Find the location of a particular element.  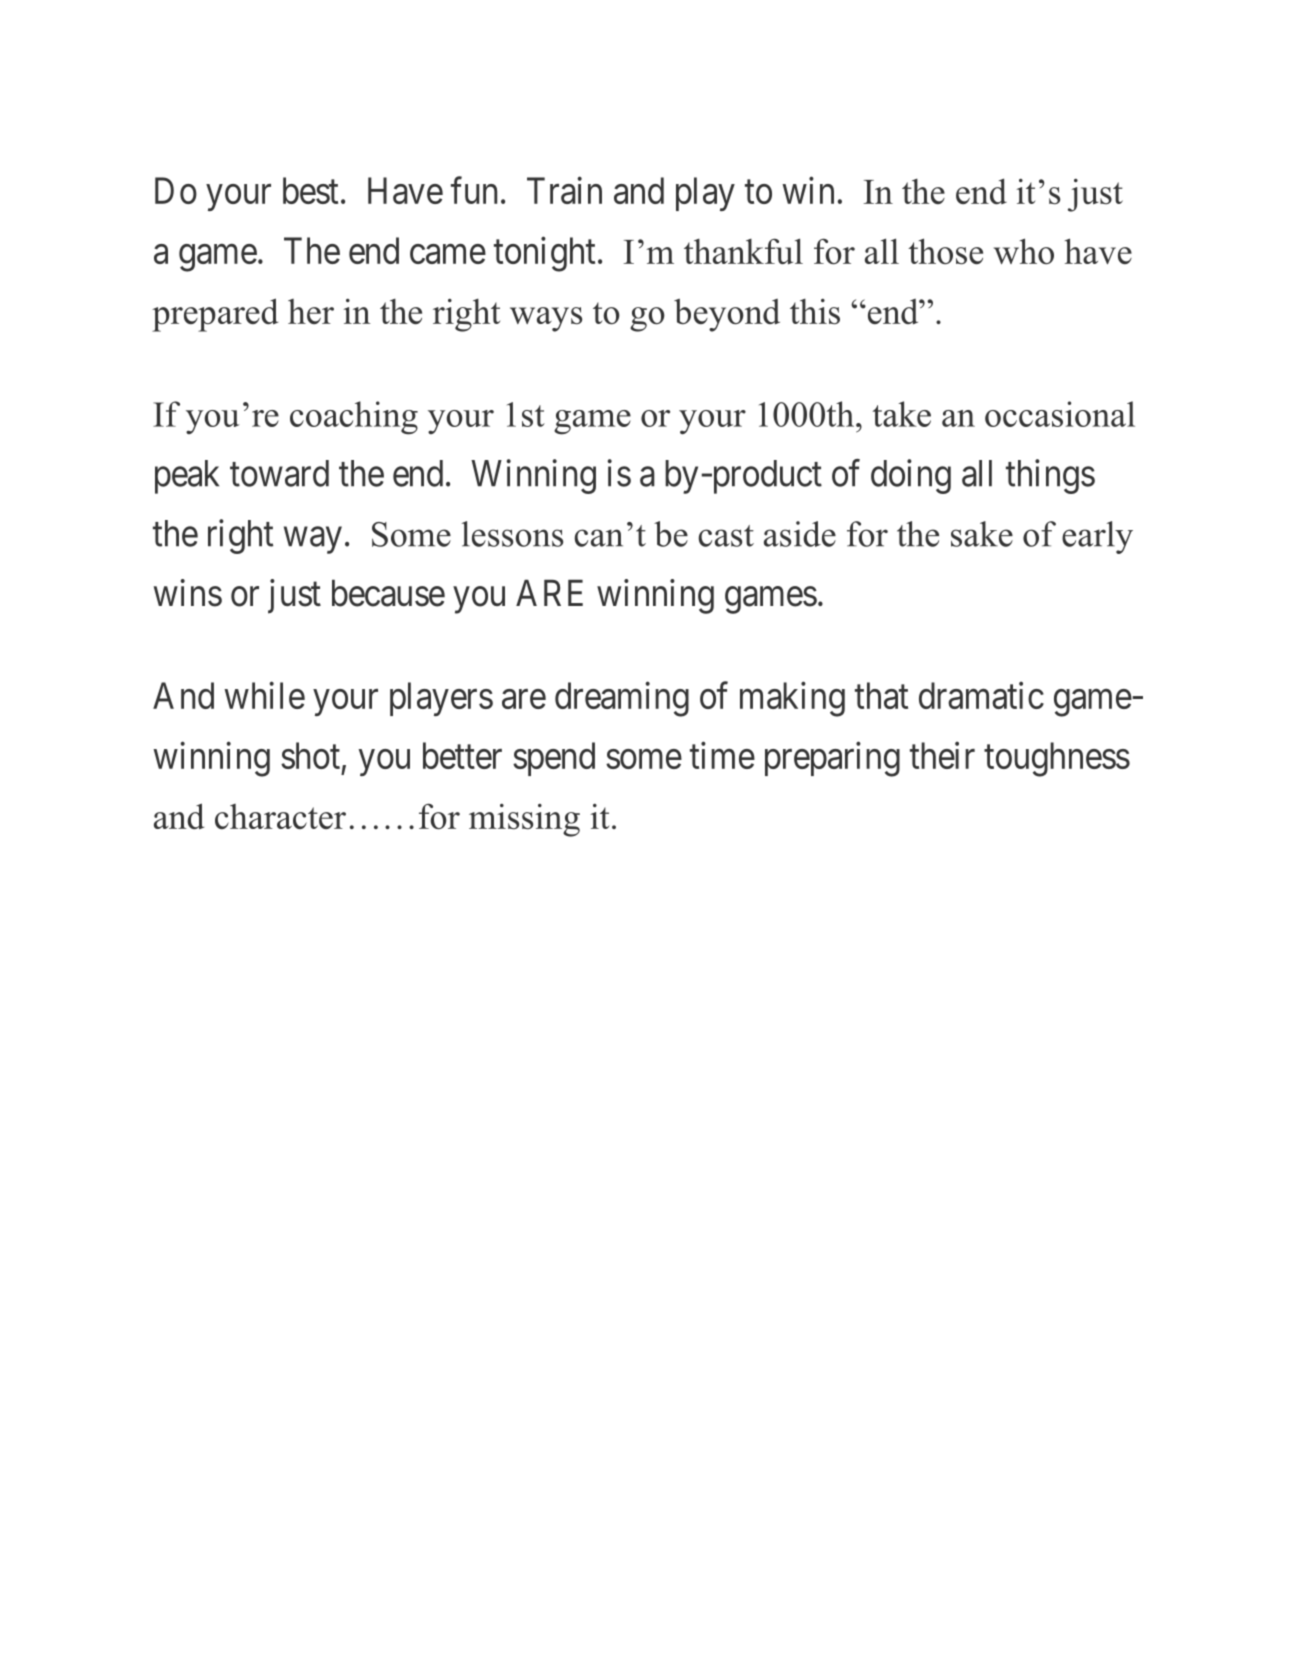

better is located at coordinates (462, 755).
